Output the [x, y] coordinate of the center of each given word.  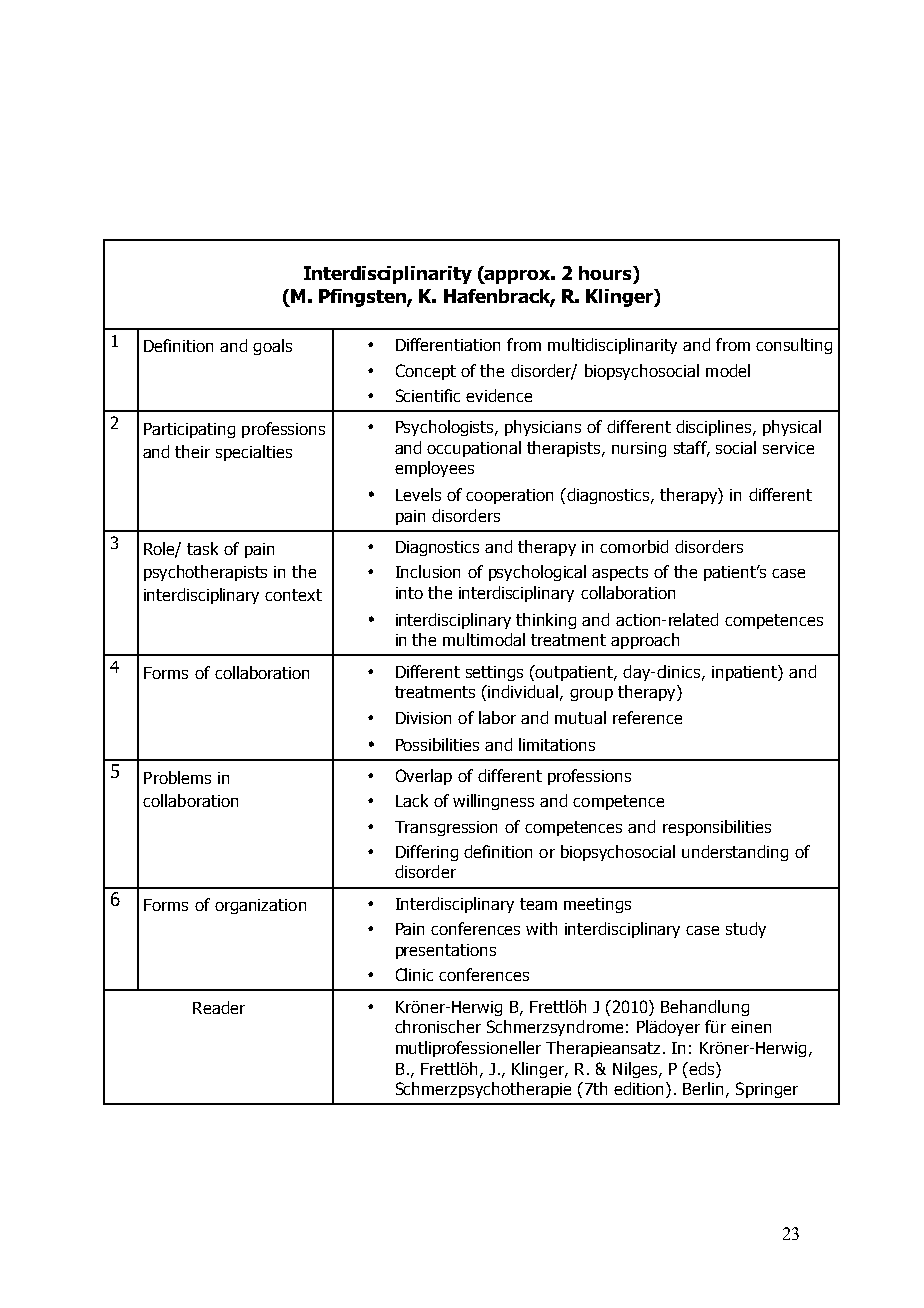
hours [606, 273]
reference [647, 717]
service [788, 448]
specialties [254, 453]
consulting [794, 346]
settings [494, 673]
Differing [427, 853]
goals [272, 347]
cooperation [509, 496]
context [293, 595]
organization [260, 906]
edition [638, 1088]
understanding [735, 853]
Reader [219, 1007]
